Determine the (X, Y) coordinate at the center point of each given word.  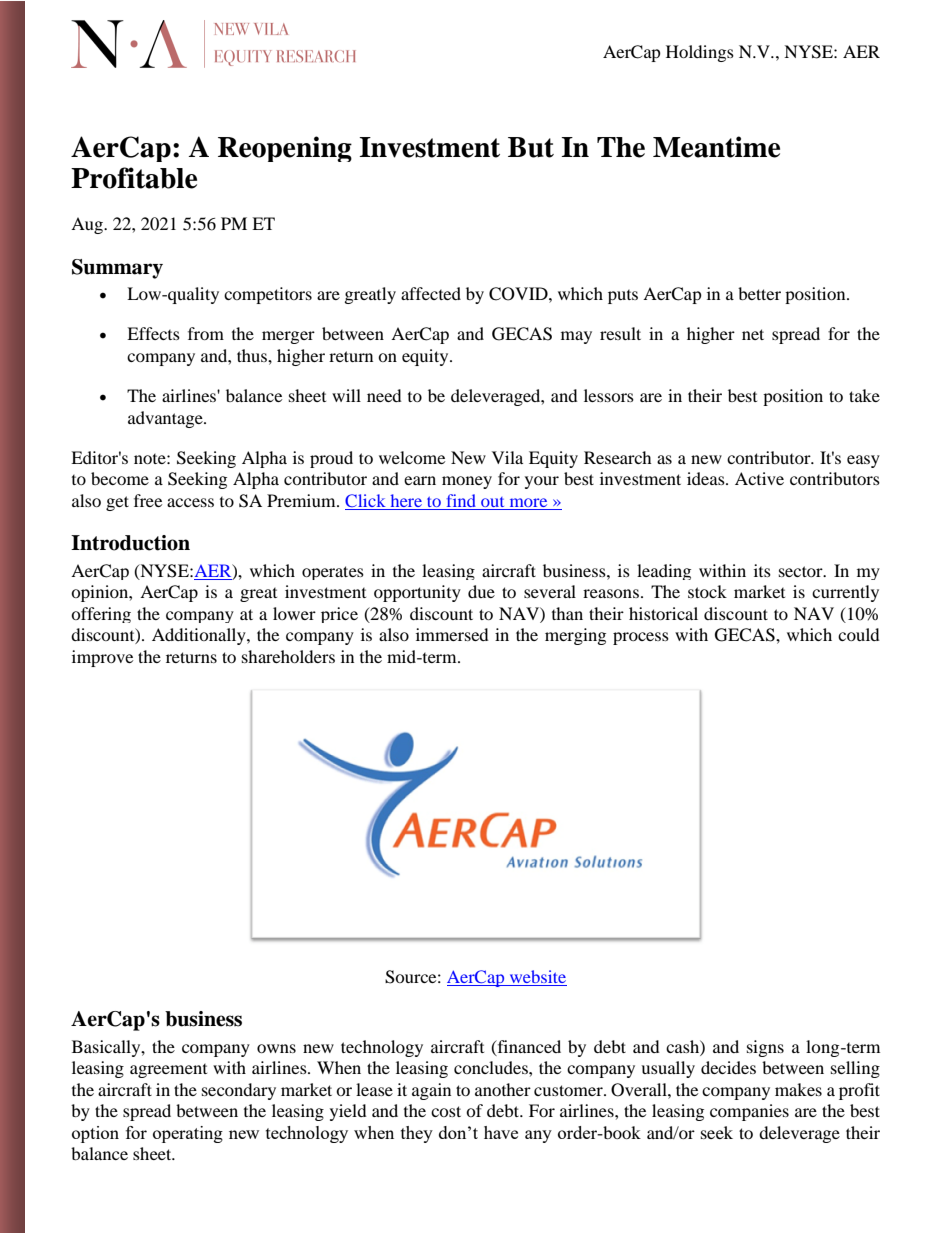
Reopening (285, 149)
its (762, 570)
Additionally (200, 636)
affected (431, 293)
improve (102, 658)
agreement (168, 1071)
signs (765, 1048)
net (753, 334)
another (503, 1089)
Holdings (700, 53)
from (206, 333)
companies (749, 1112)
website (537, 978)
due (481, 591)
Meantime (716, 147)
